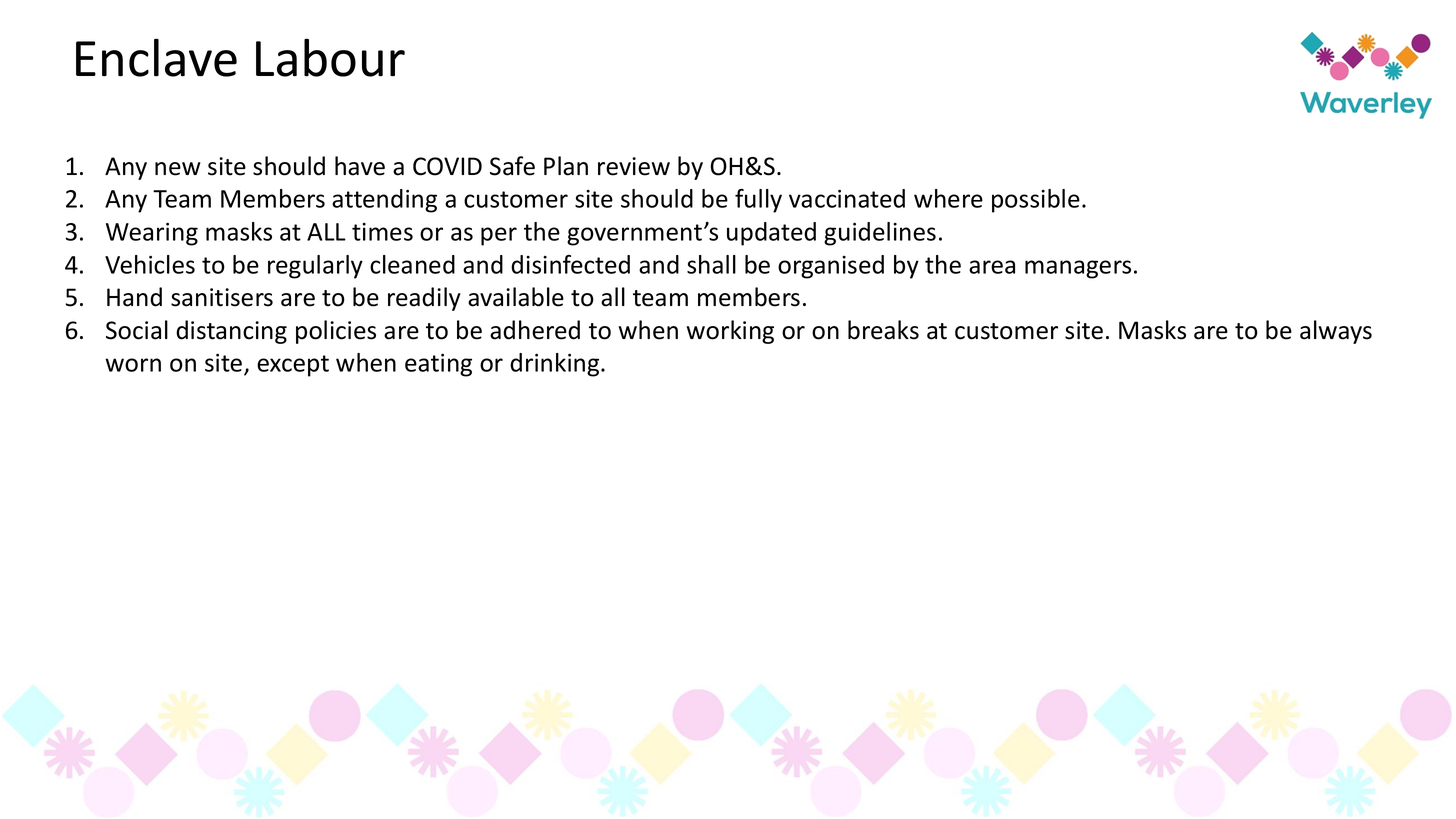  What do you see at coordinates (293, 366) in the screenshot?
I see `except` at bounding box center [293, 366].
